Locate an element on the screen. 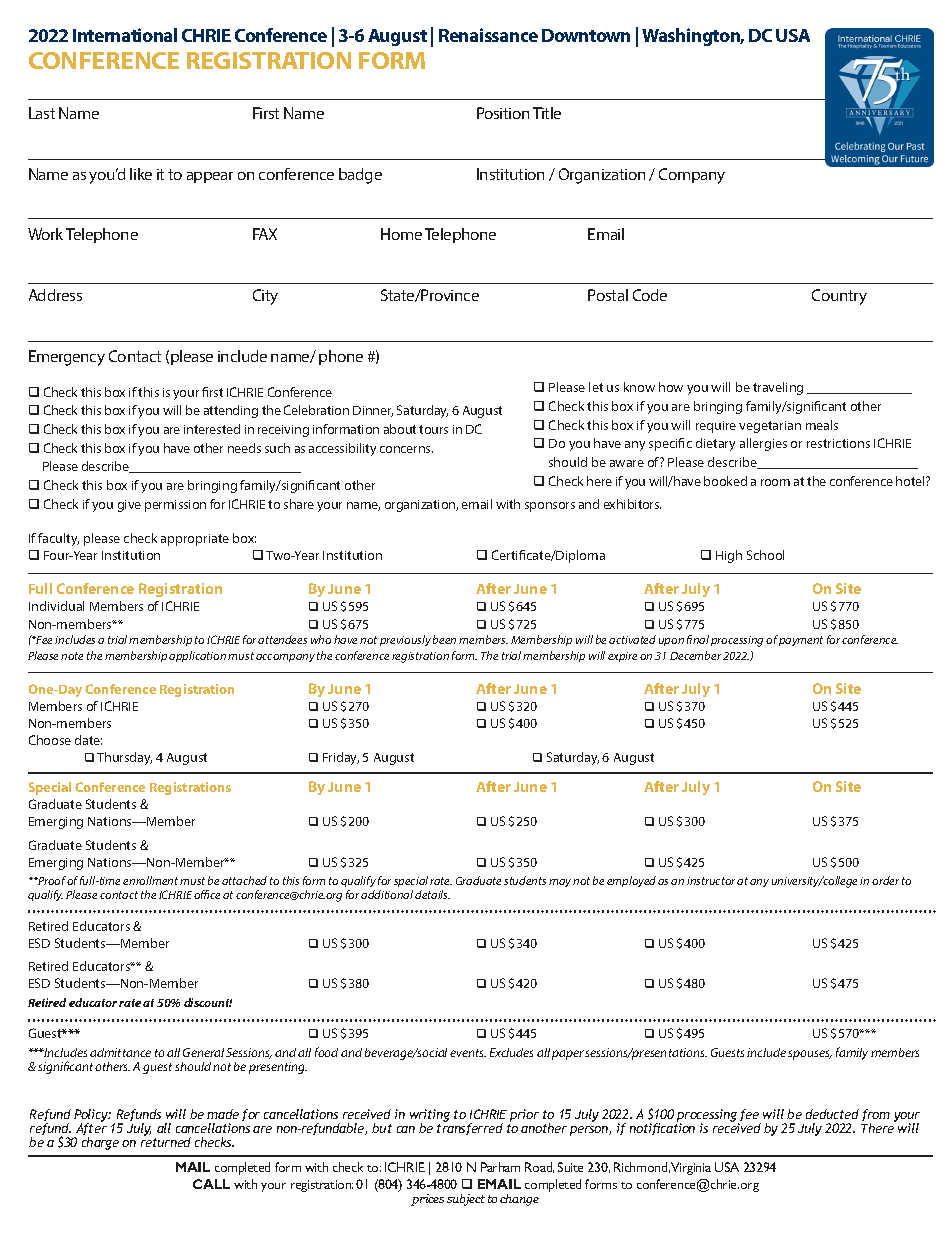 The height and width of the screenshot is (1233, 952). been is located at coordinates (444, 639).
